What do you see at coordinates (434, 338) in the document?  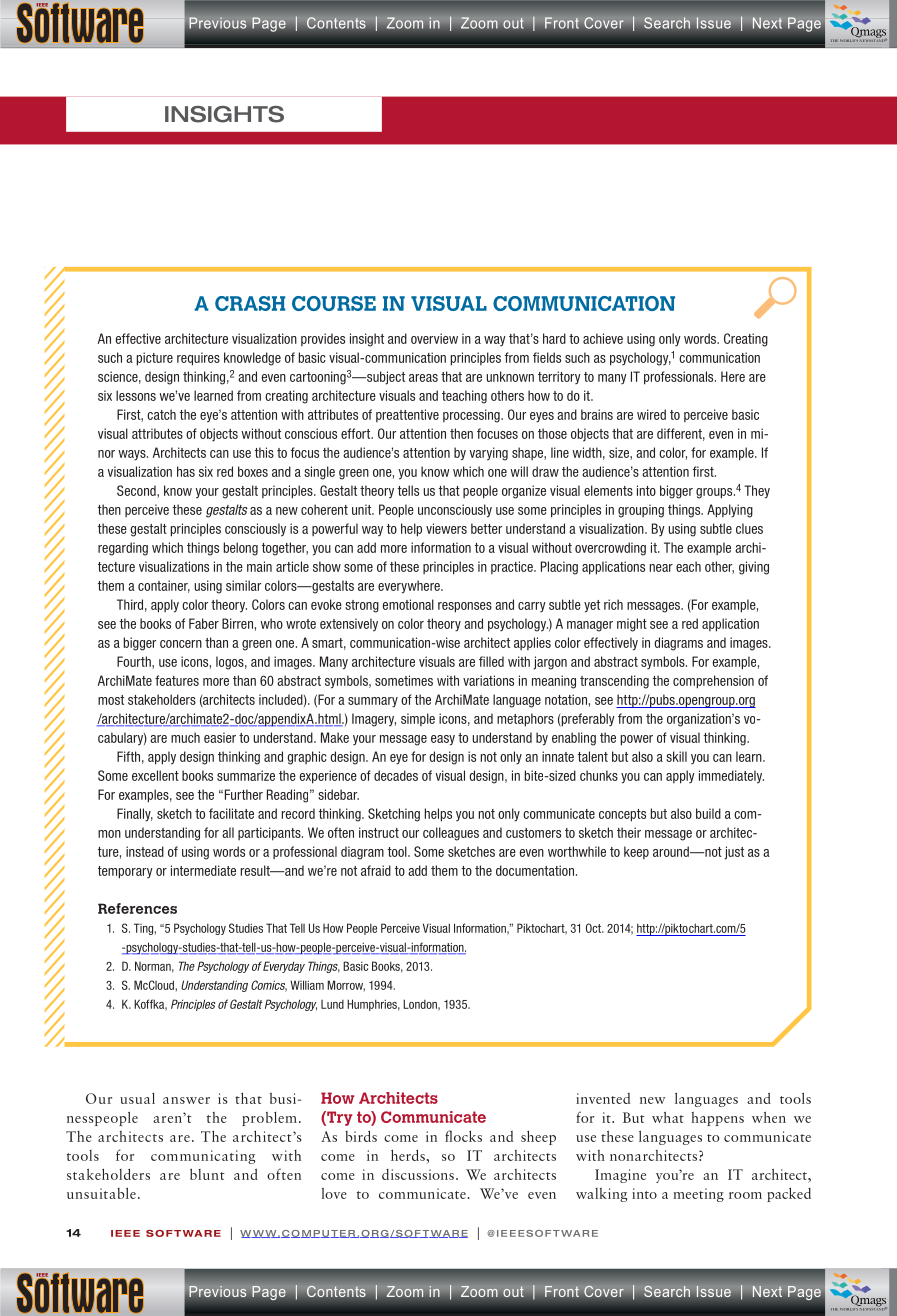 I see `overview` at bounding box center [434, 338].
